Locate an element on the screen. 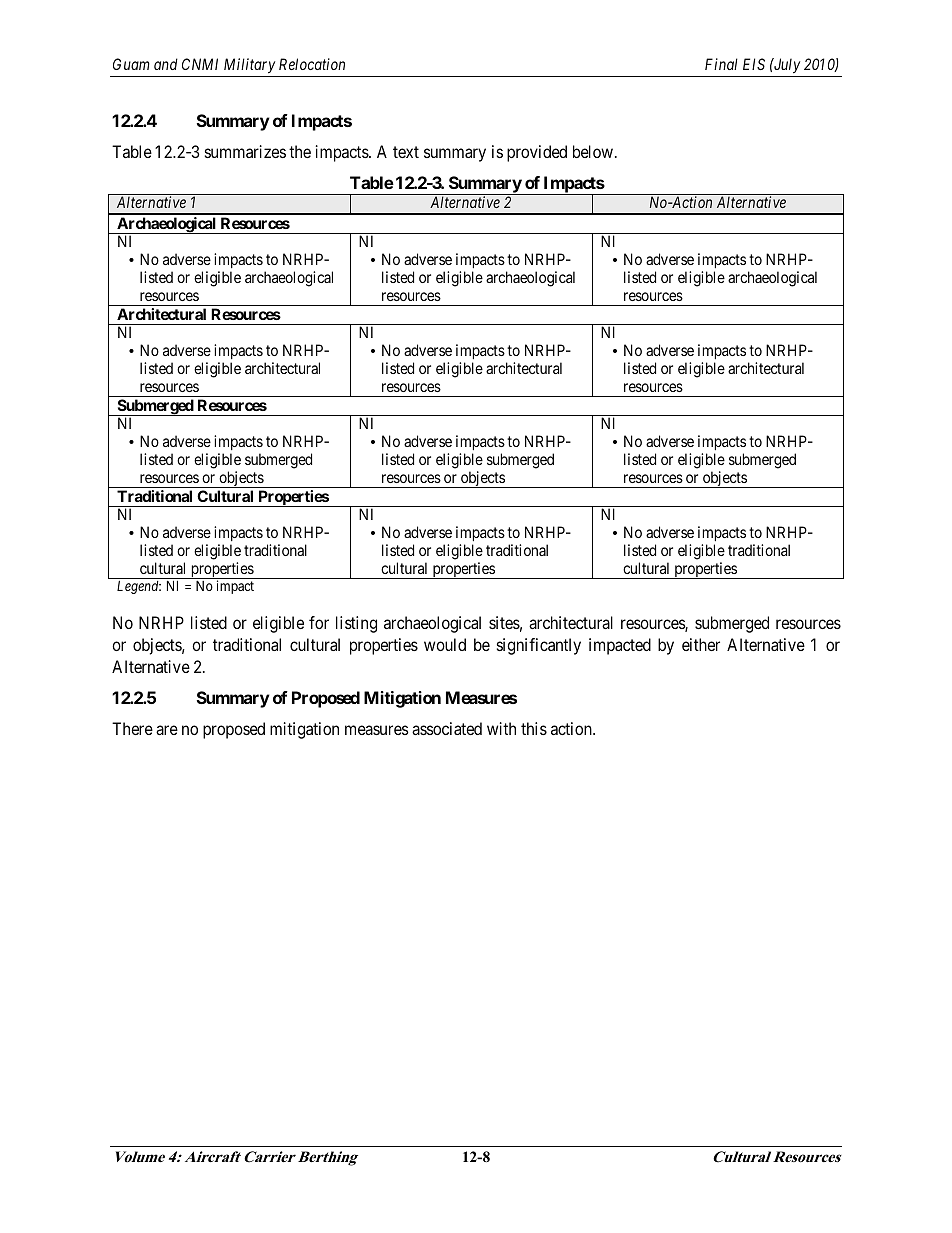 This screenshot has height=1233, width=952. and is located at coordinates (166, 64).
